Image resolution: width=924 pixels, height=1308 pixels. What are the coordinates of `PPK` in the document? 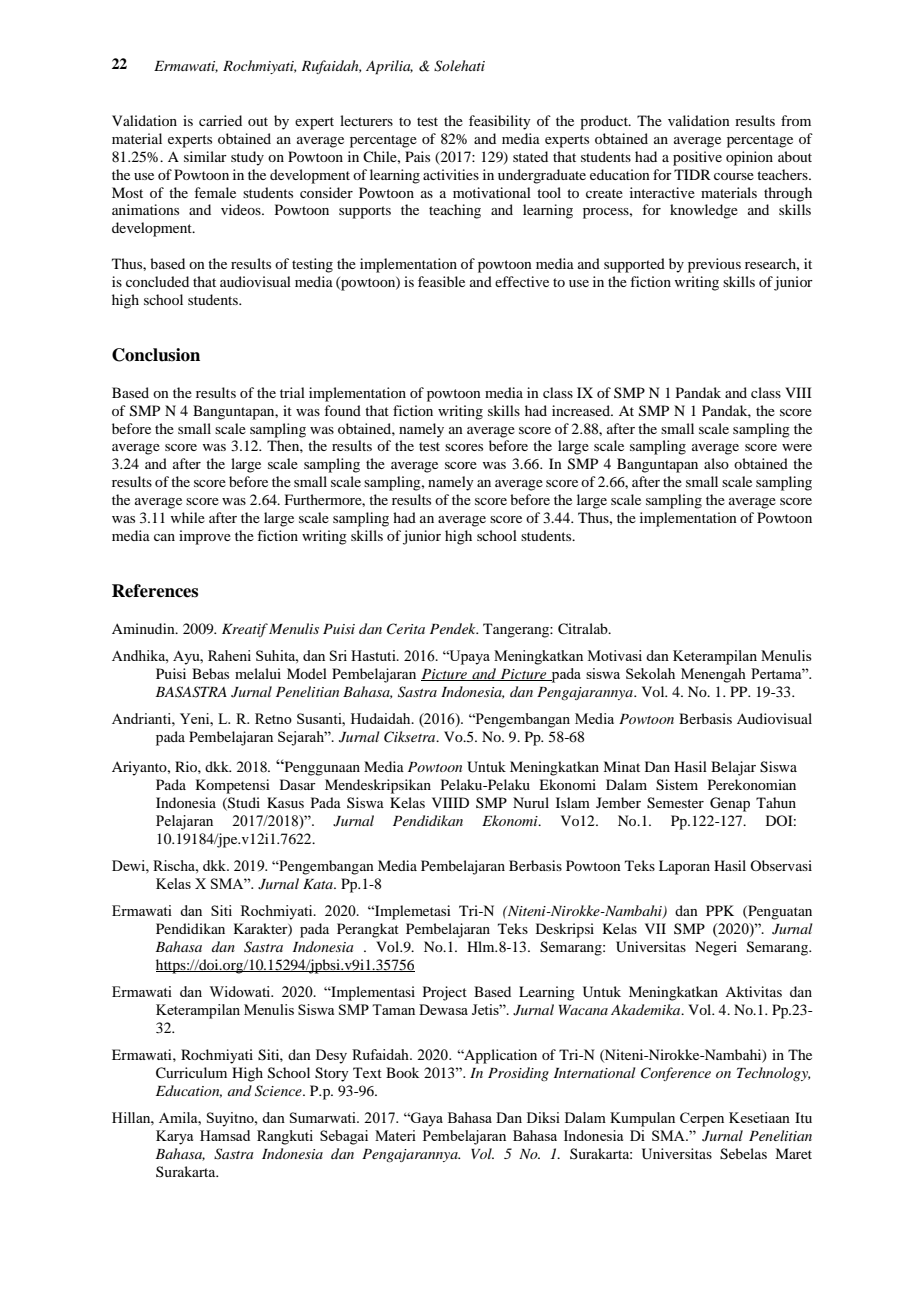 It's located at (720, 910).
